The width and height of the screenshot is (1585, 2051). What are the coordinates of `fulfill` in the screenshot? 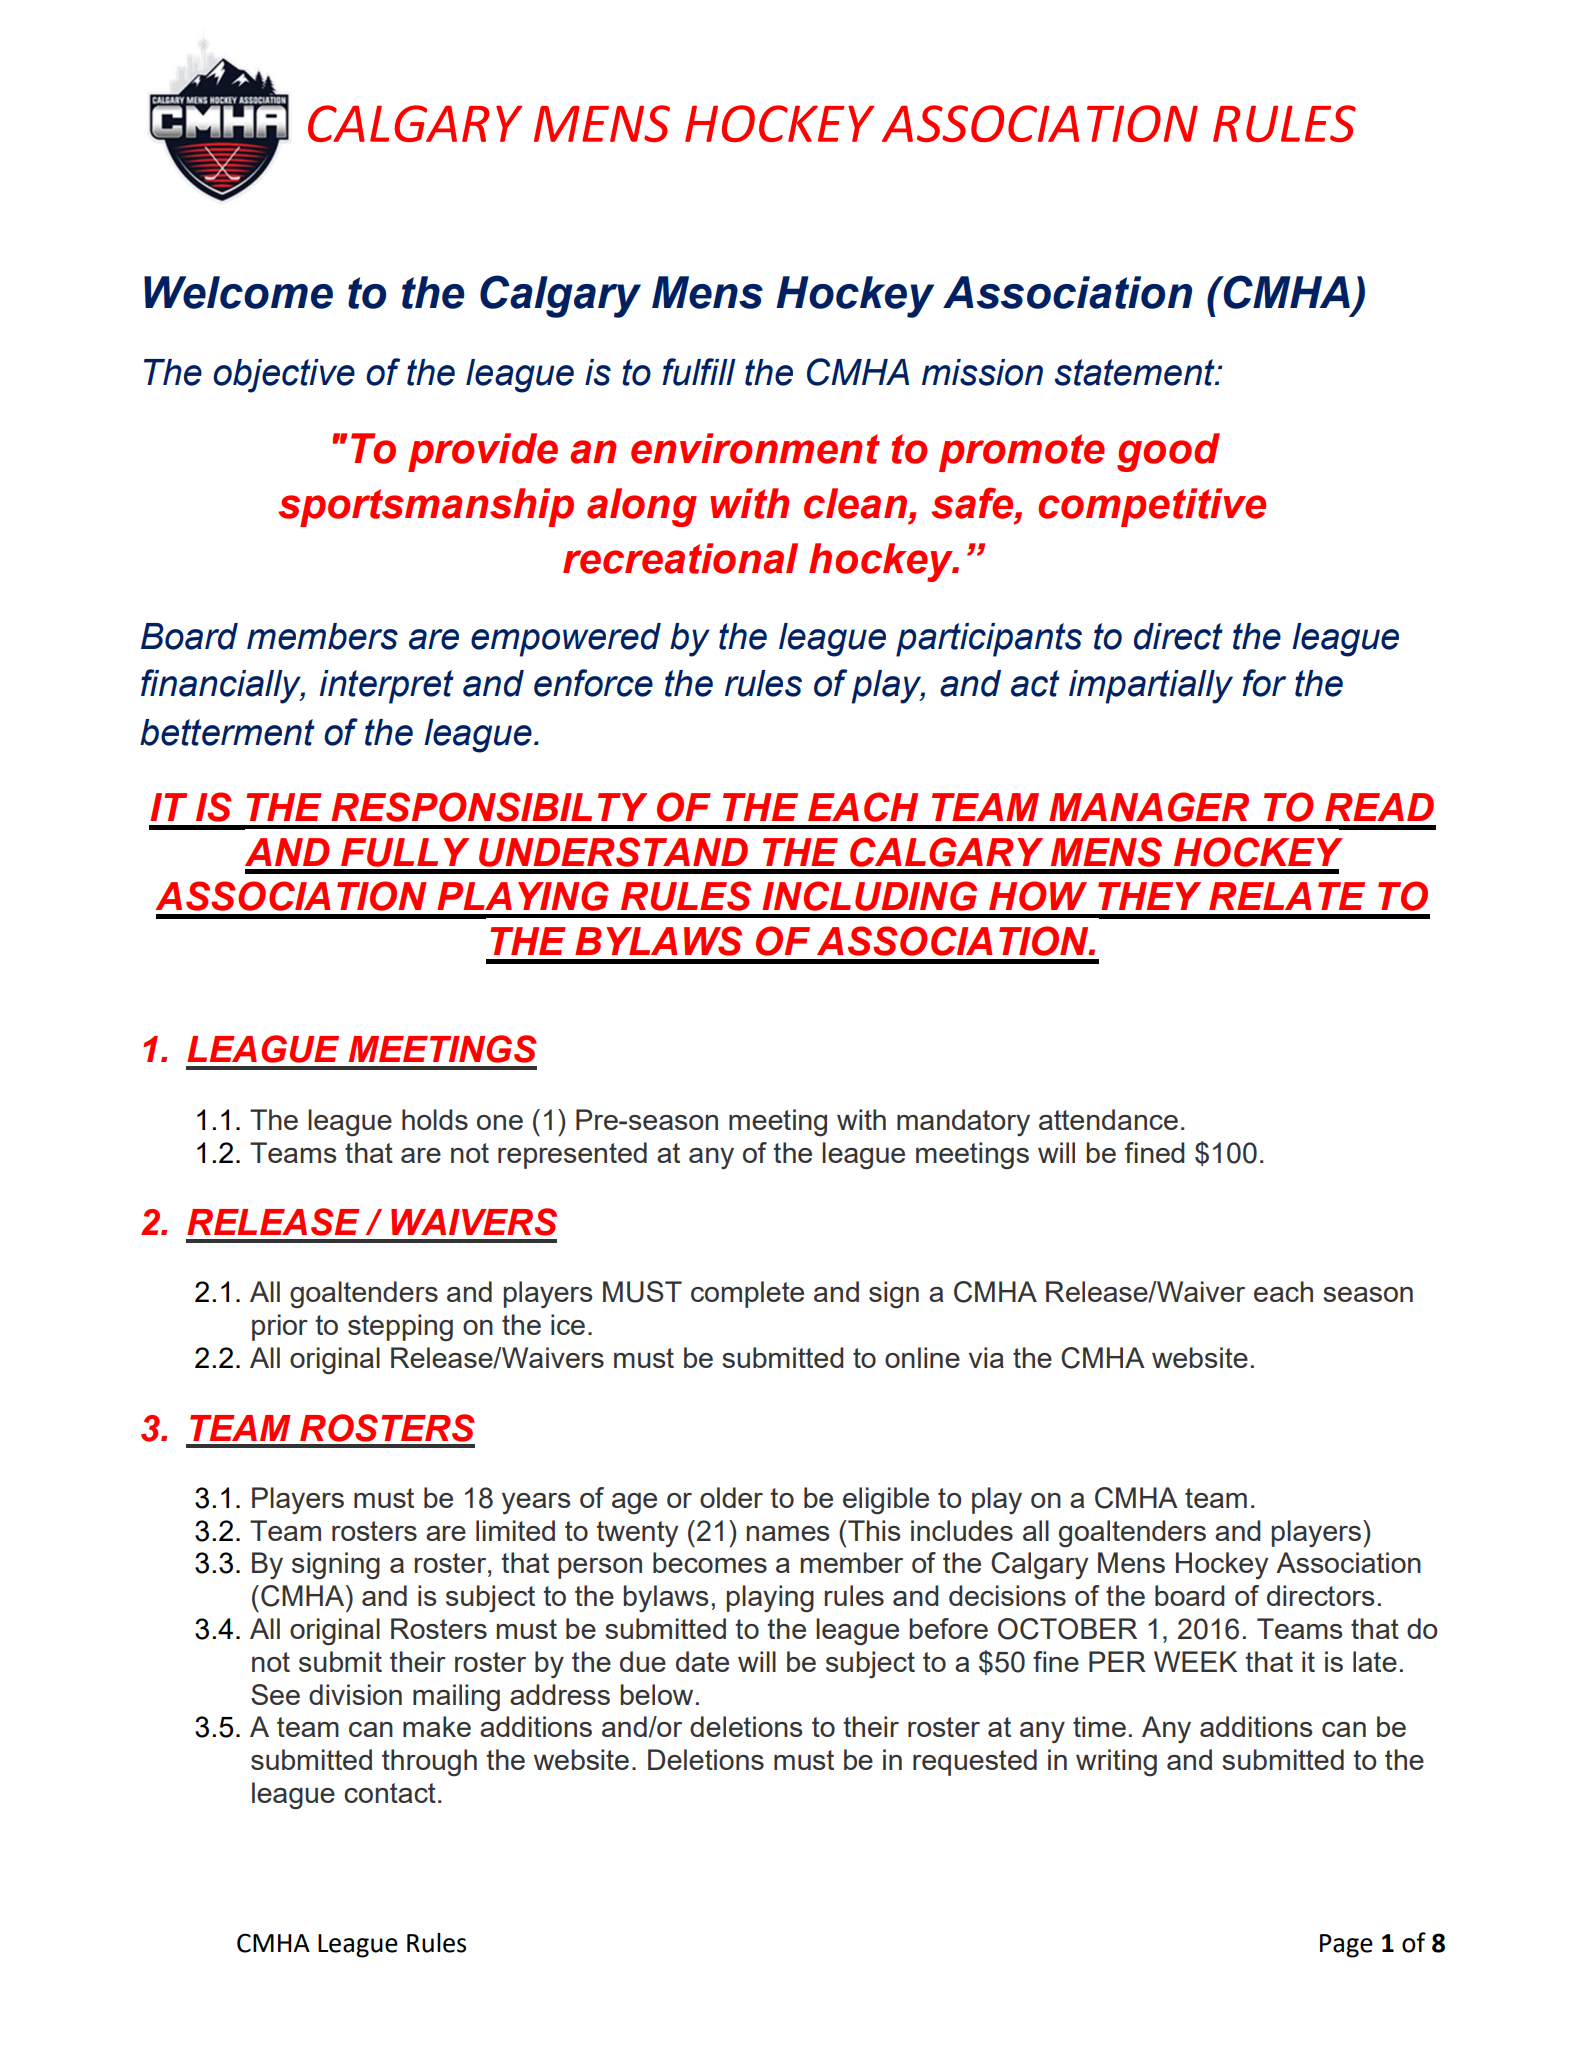 It's located at (699, 372).
